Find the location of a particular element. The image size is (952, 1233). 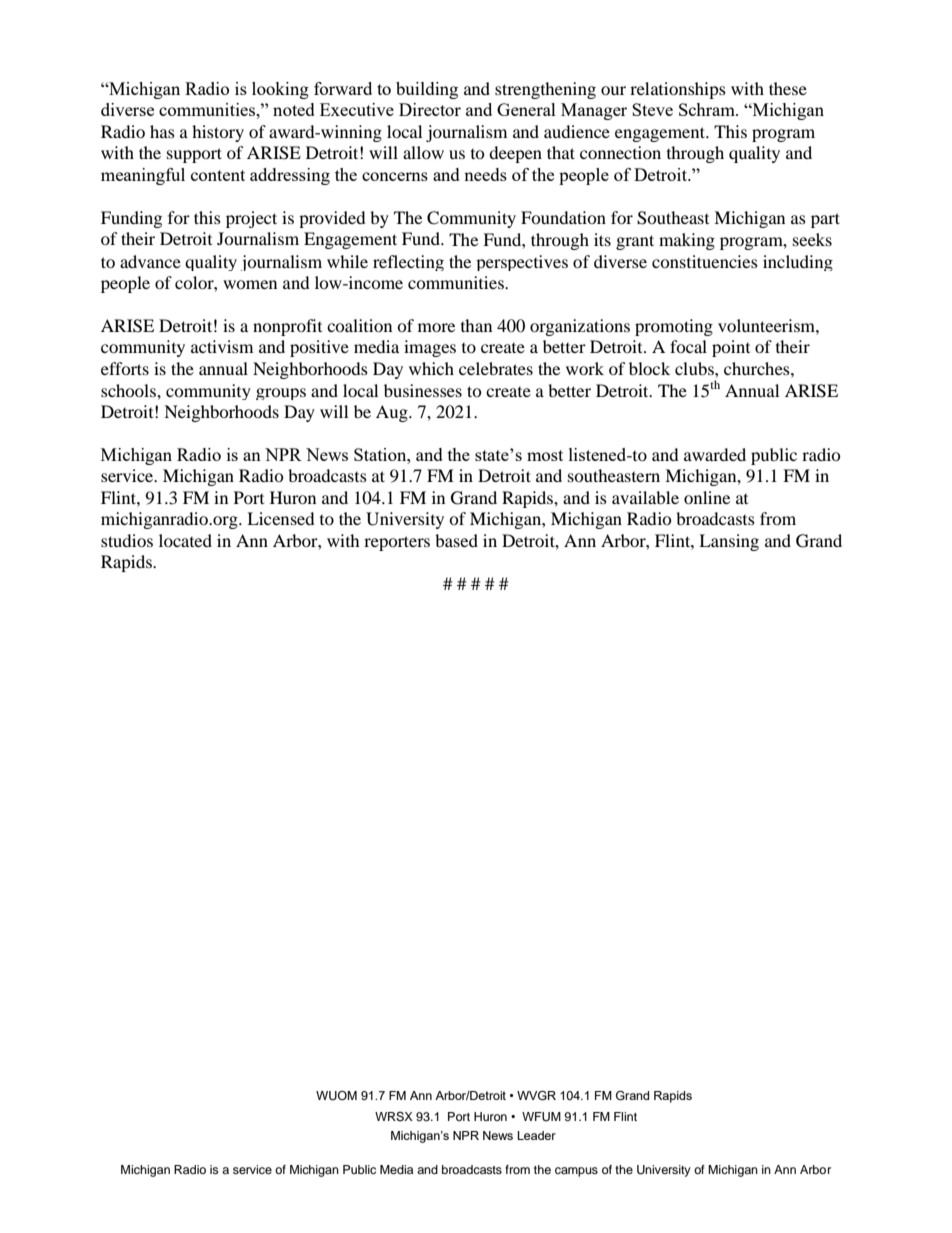

these is located at coordinates (788, 88).
